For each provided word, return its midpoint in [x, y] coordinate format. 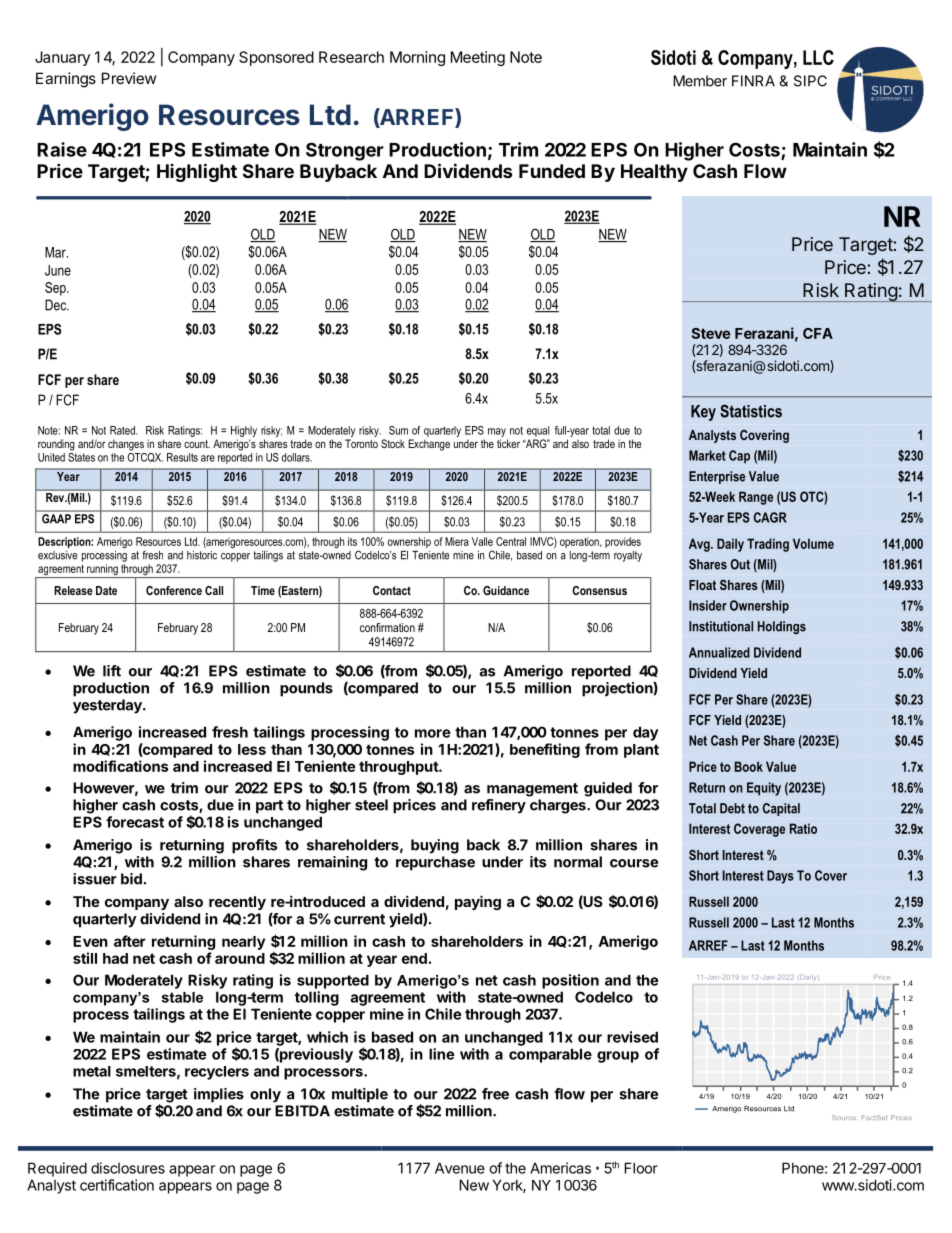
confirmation [387, 627]
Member [700, 81]
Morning [417, 58]
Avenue [460, 1168]
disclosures [128, 1168]
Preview [129, 78]
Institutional [721, 626]
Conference [174, 590]
